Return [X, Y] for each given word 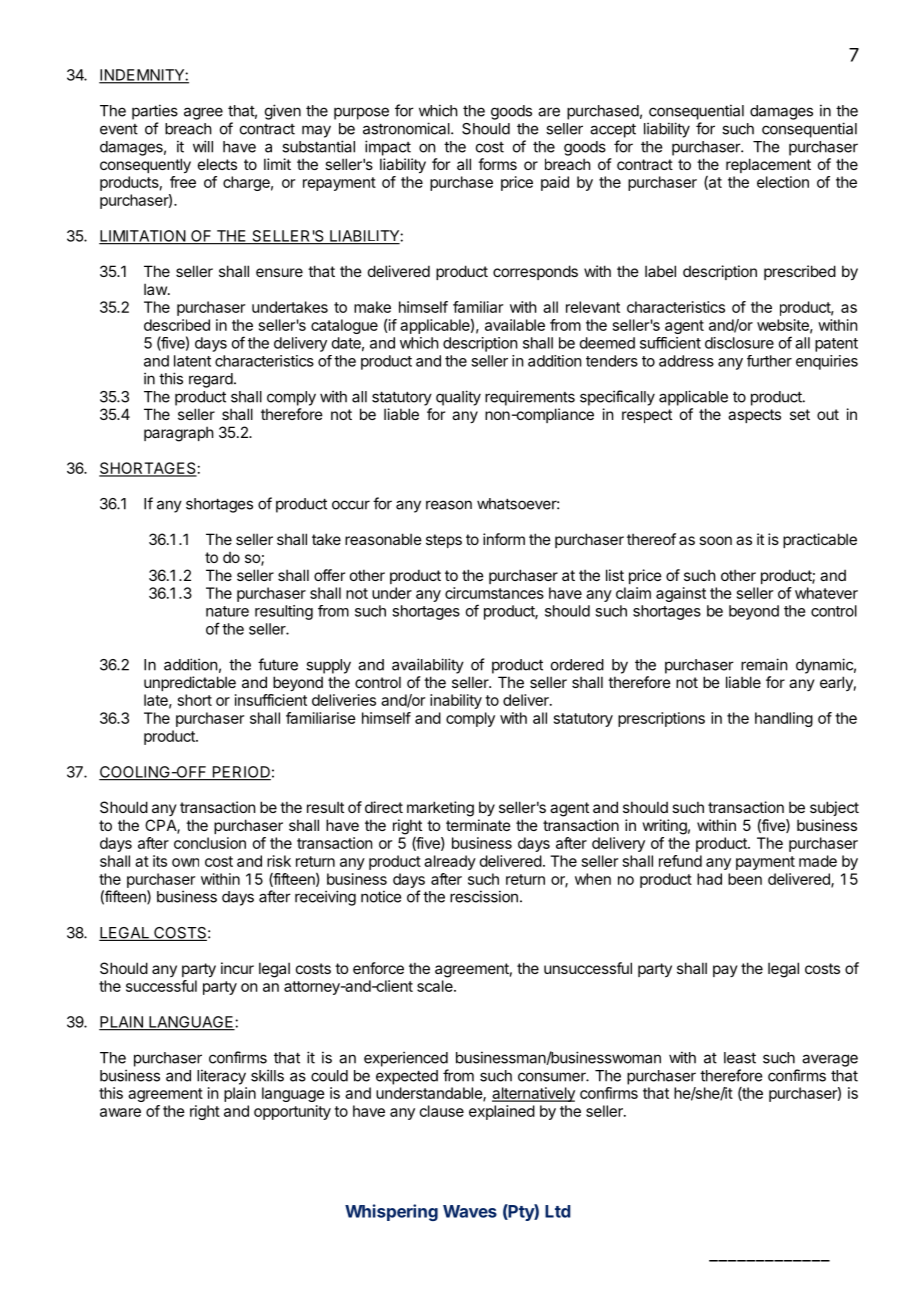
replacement [768, 165]
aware [120, 1112]
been [745, 879]
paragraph [179, 434]
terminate [478, 825]
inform [504, 539]
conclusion [210, 843]
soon [715, 540]
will [203, 146]
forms [497, 164]
